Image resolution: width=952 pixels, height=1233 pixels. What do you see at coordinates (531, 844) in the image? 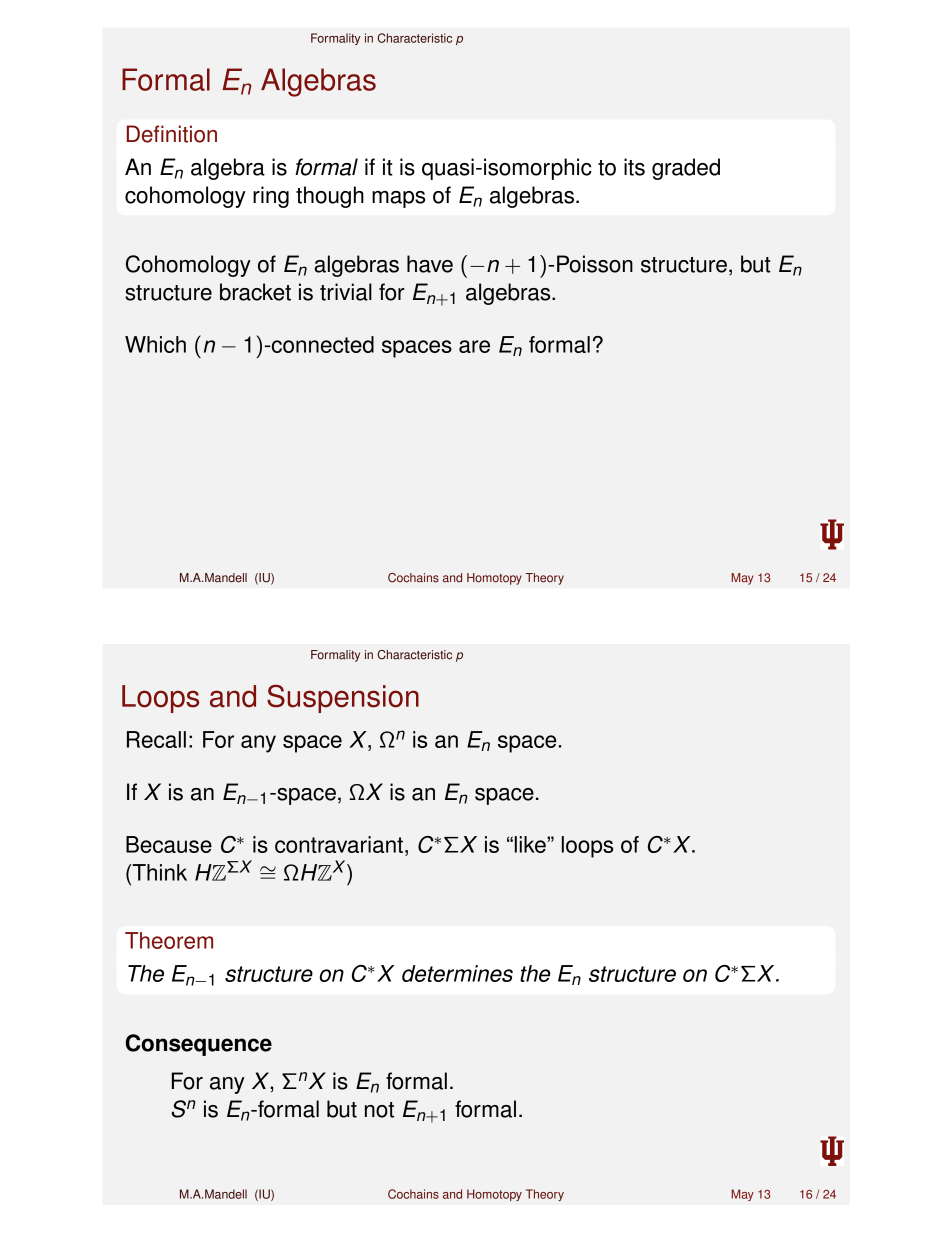
I see `like` at bounding box center [531, 844].
